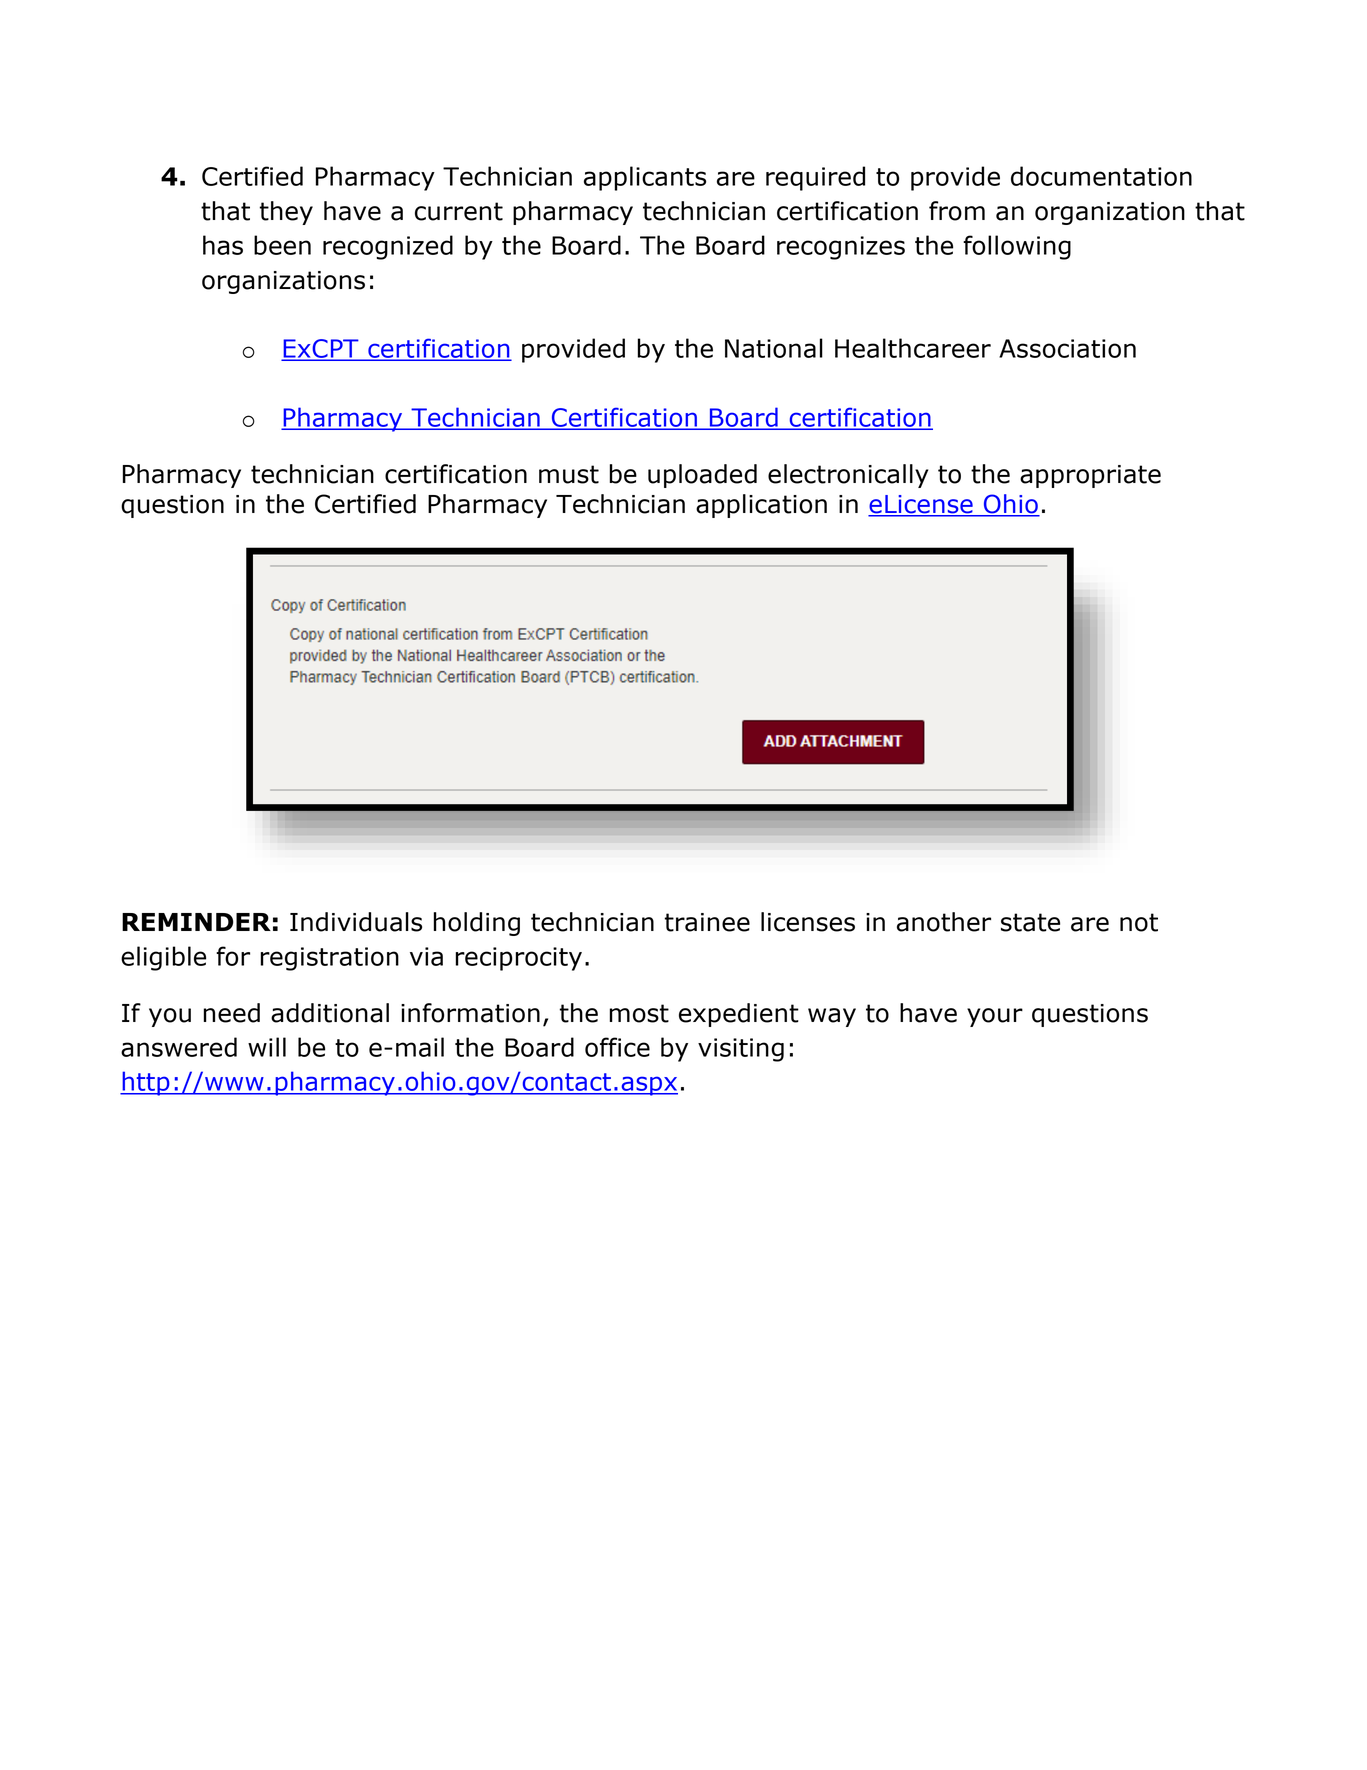 This page has height=1770, width=1367. Describe the element at coordinates (645, 178) in the page. I see `applicants` at that location.
